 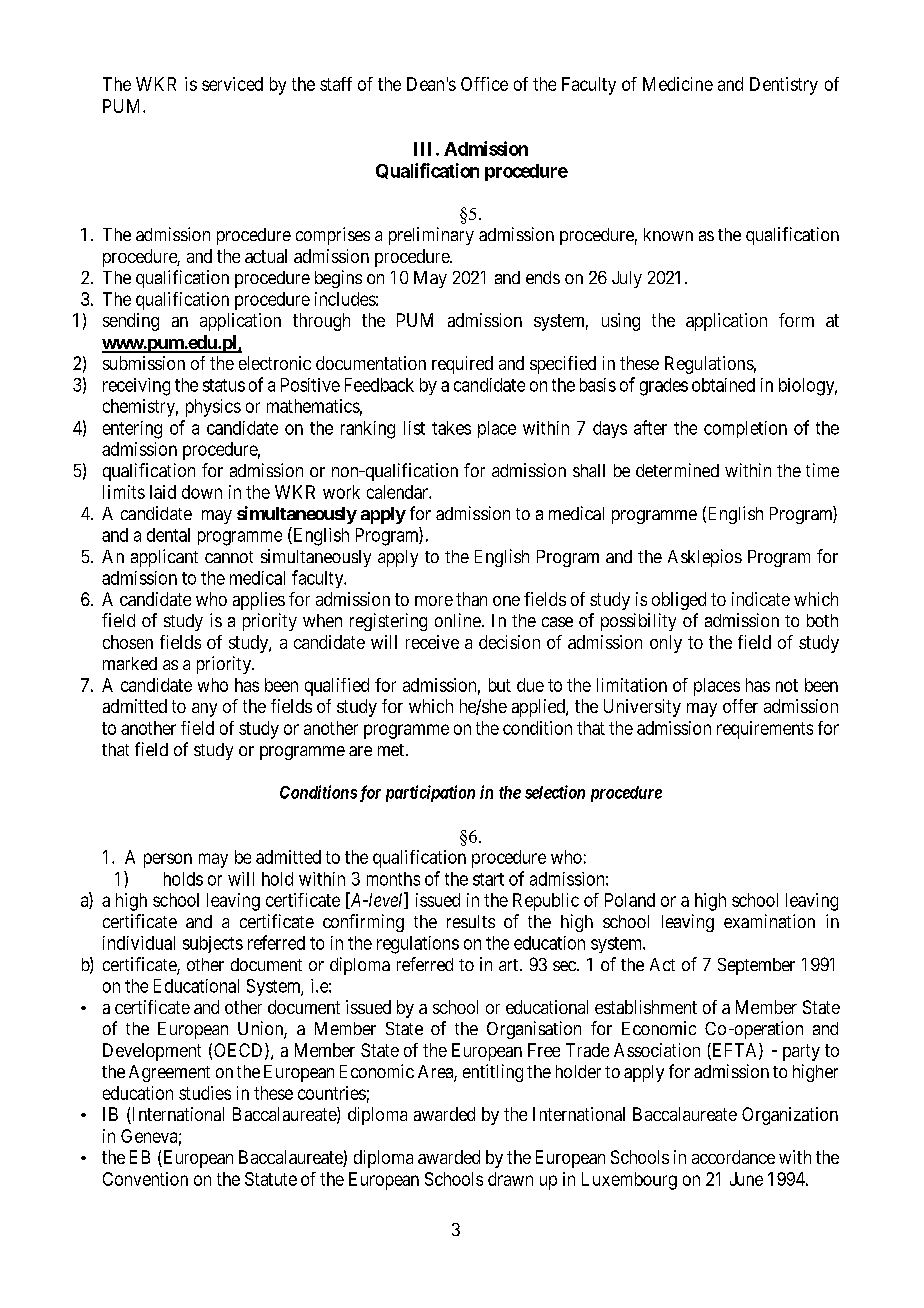 I want to click on serviced, so click(x=232, y=84).
